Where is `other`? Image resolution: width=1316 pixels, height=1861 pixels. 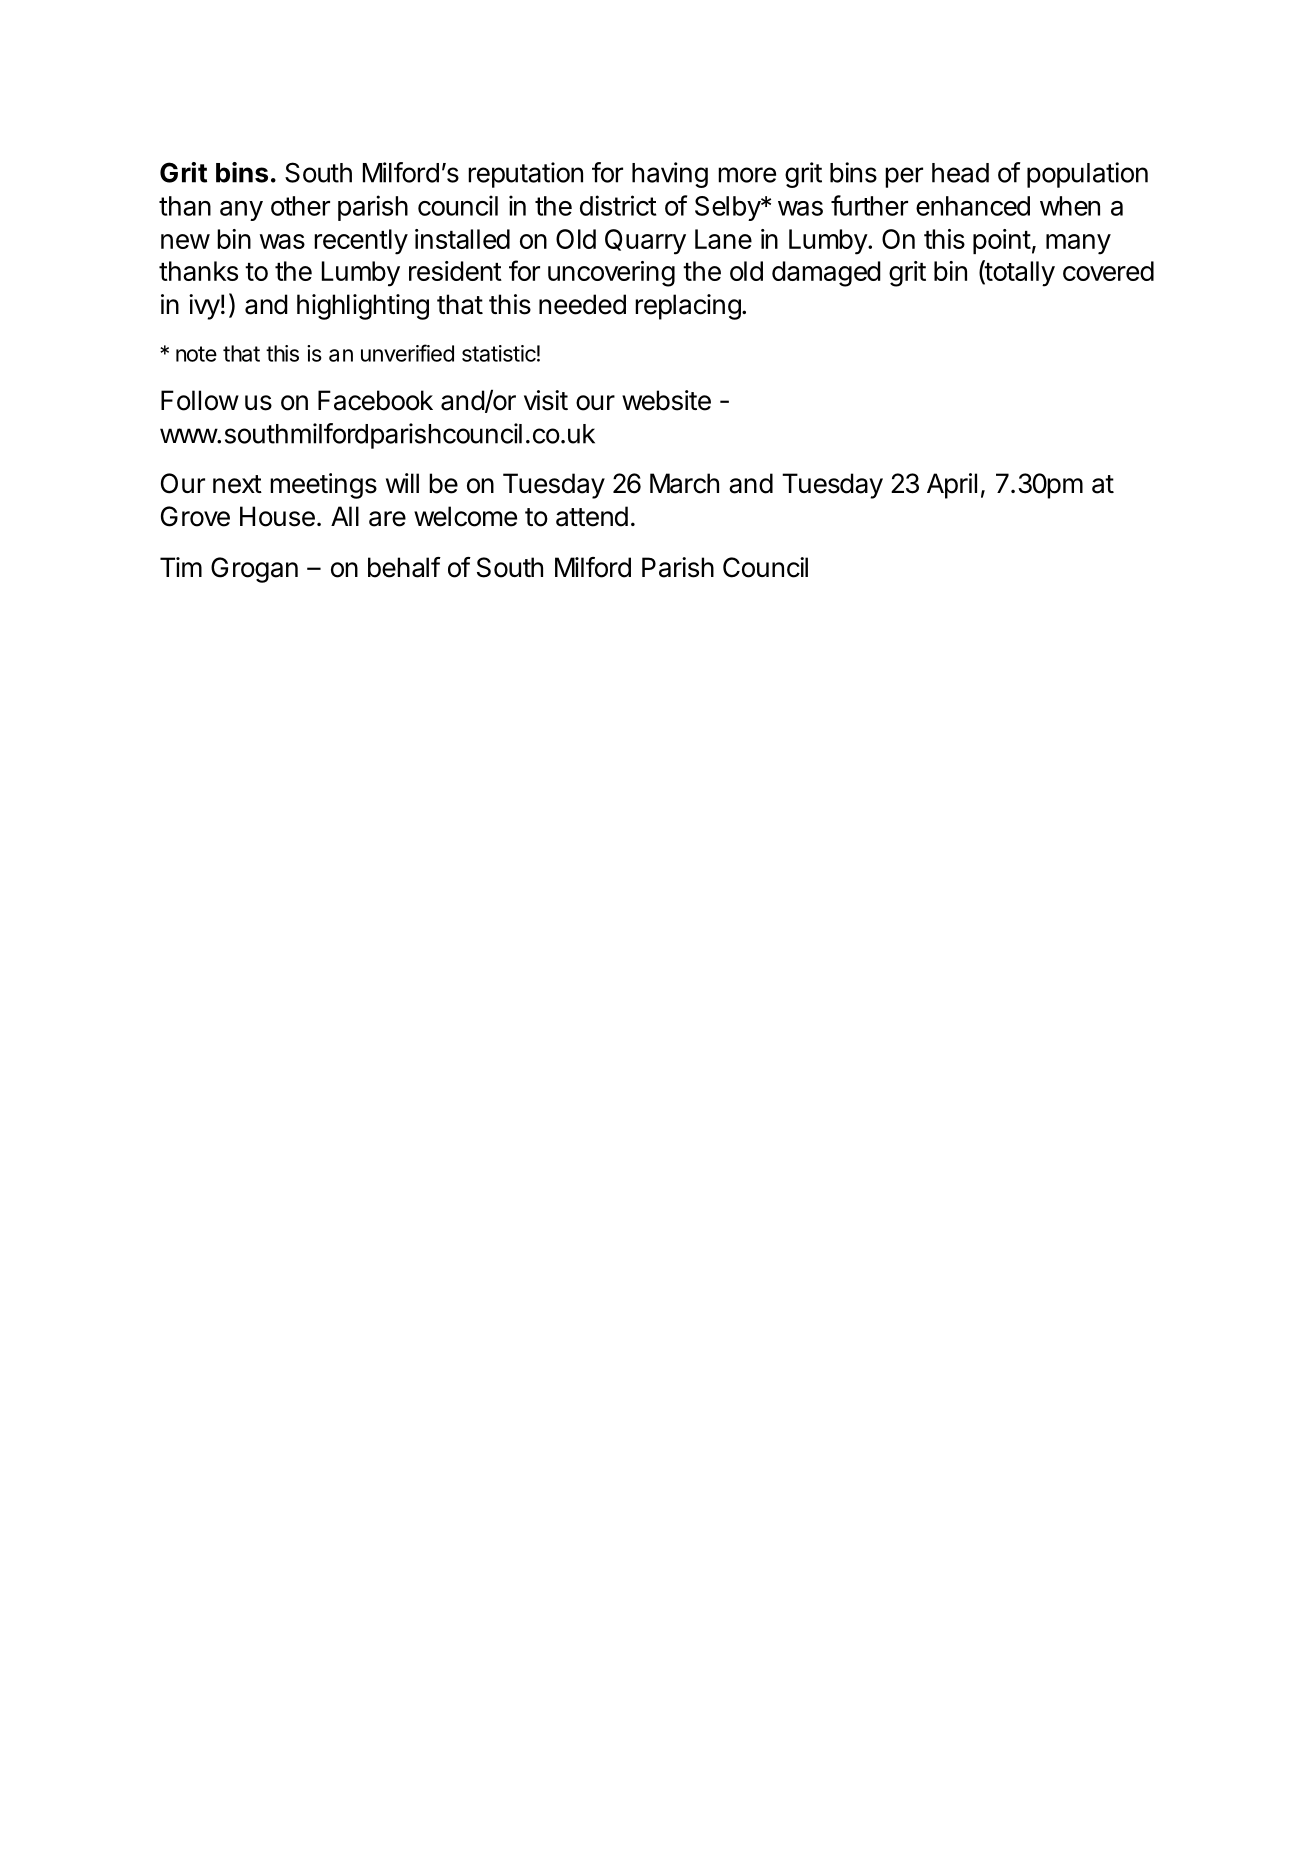
other is located at coordinates (300, 206).
